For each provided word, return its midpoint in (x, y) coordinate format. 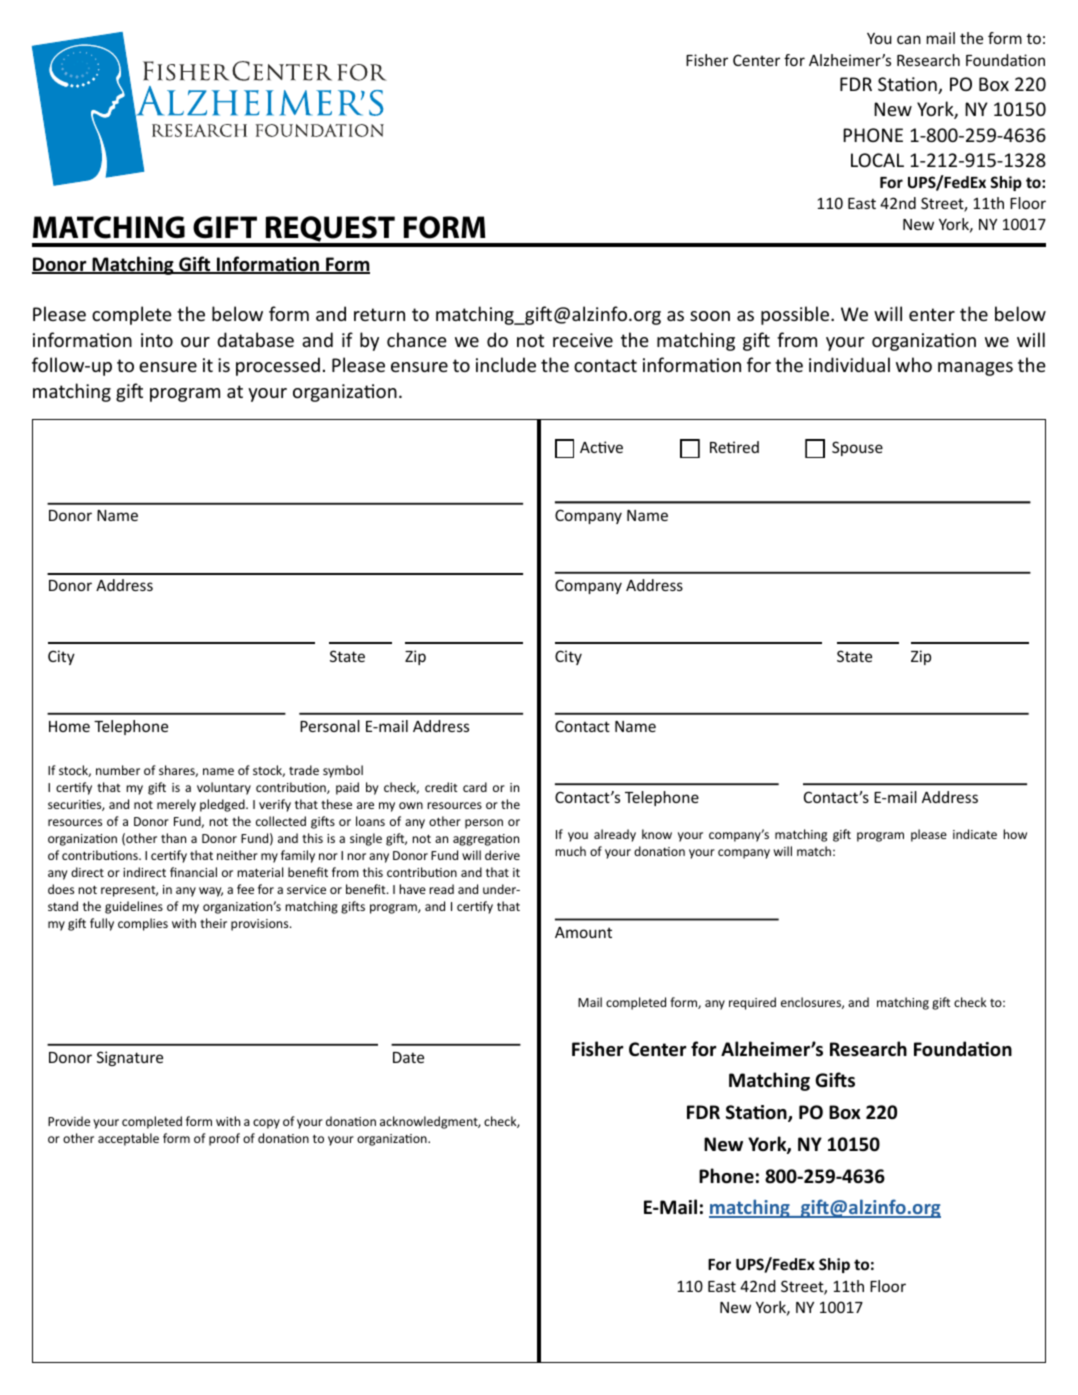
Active (601, 447)
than (173, 838)
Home (69, 726)
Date (408, 1057)
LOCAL (877, 160)
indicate (975, 834)
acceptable (128, 1139)
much (570, 851)
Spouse (857, 448)
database (255, 339)
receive (583, 340)
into (157, 340)
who (914, 364)
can (909, 39)
